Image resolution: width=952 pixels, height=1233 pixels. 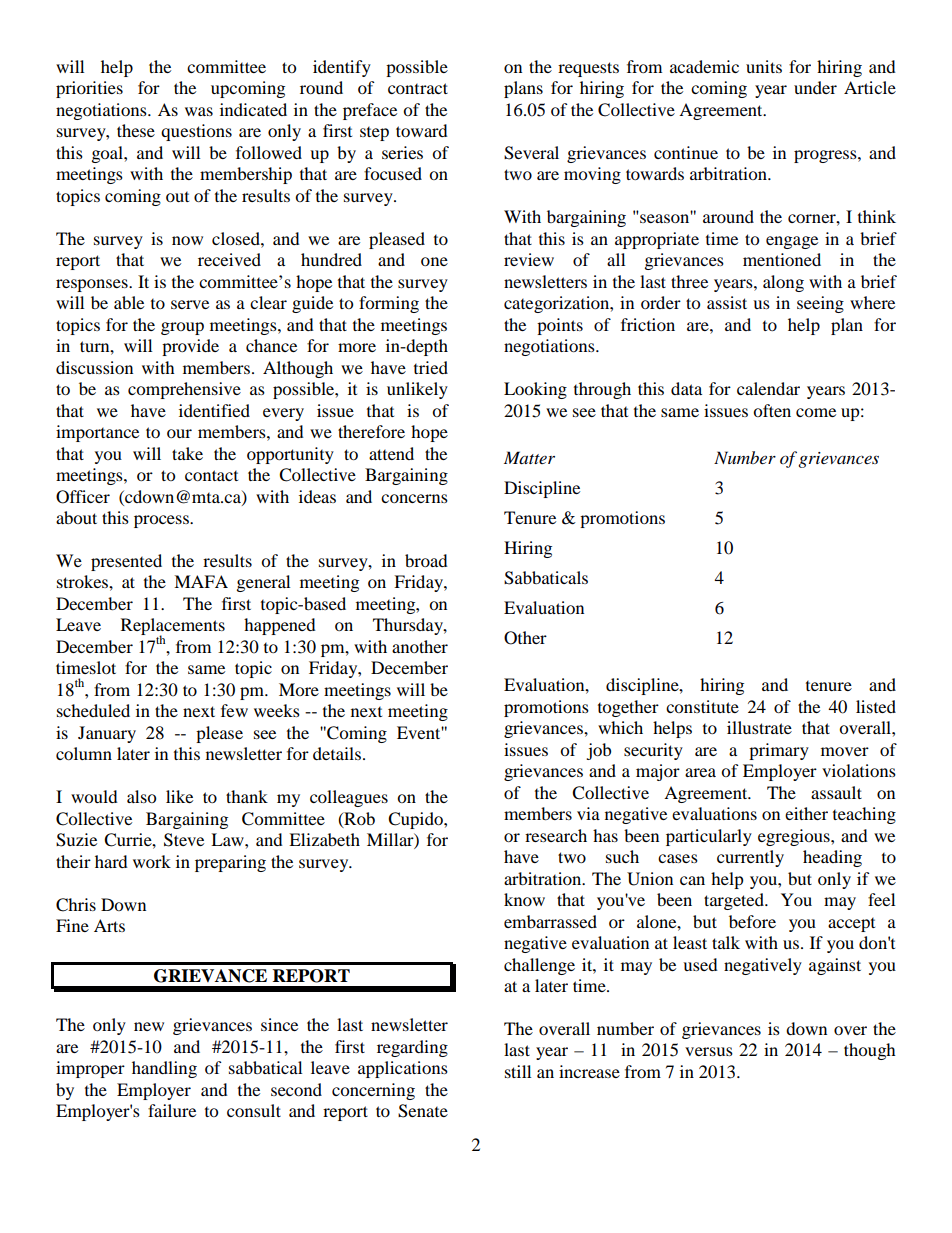 I want to click on was, so click(x=199, y=111).
